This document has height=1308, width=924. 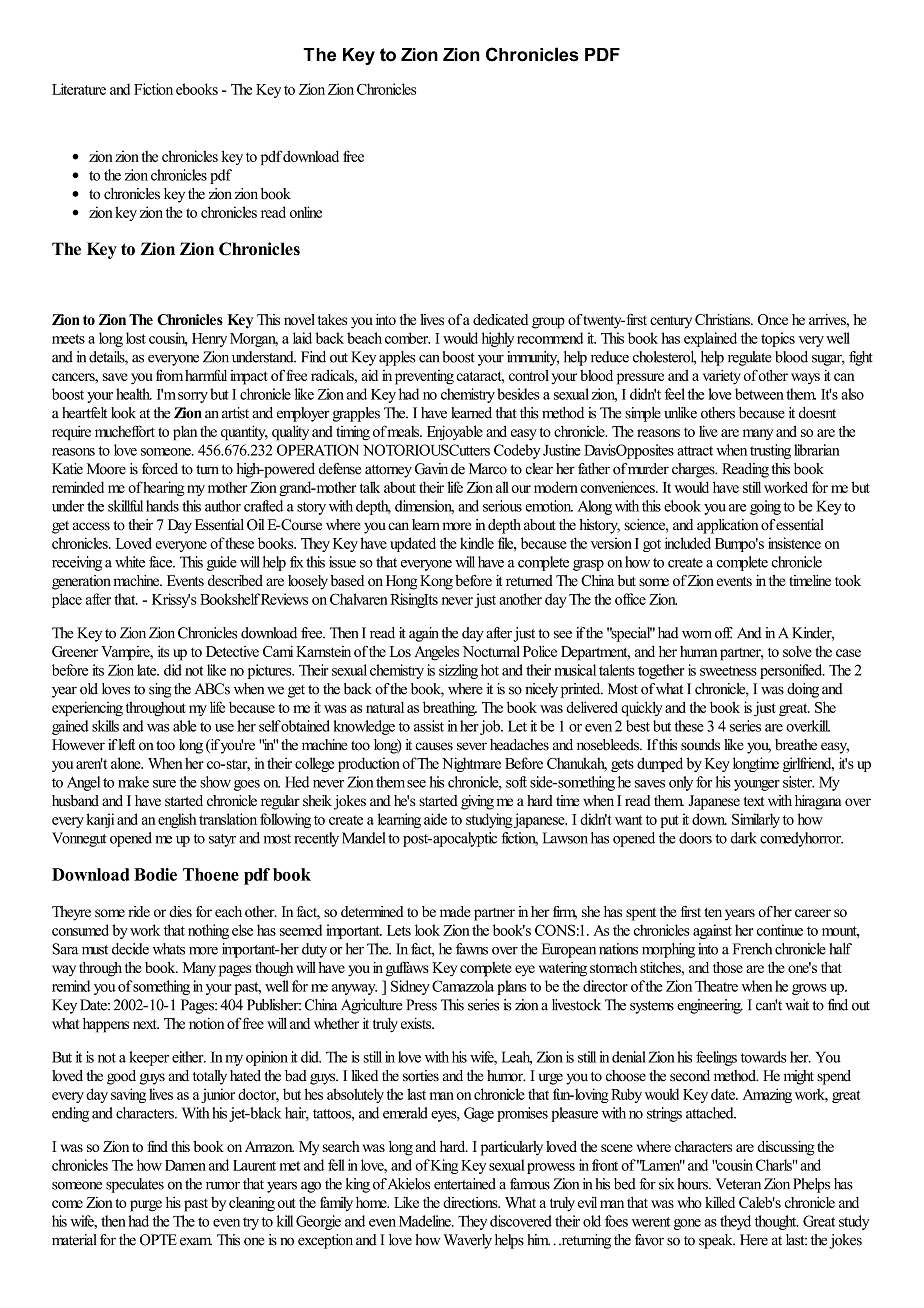 What do you see at coordinates (773, 319) in the document?
I see `Once` at bounding box center [773, 319].
